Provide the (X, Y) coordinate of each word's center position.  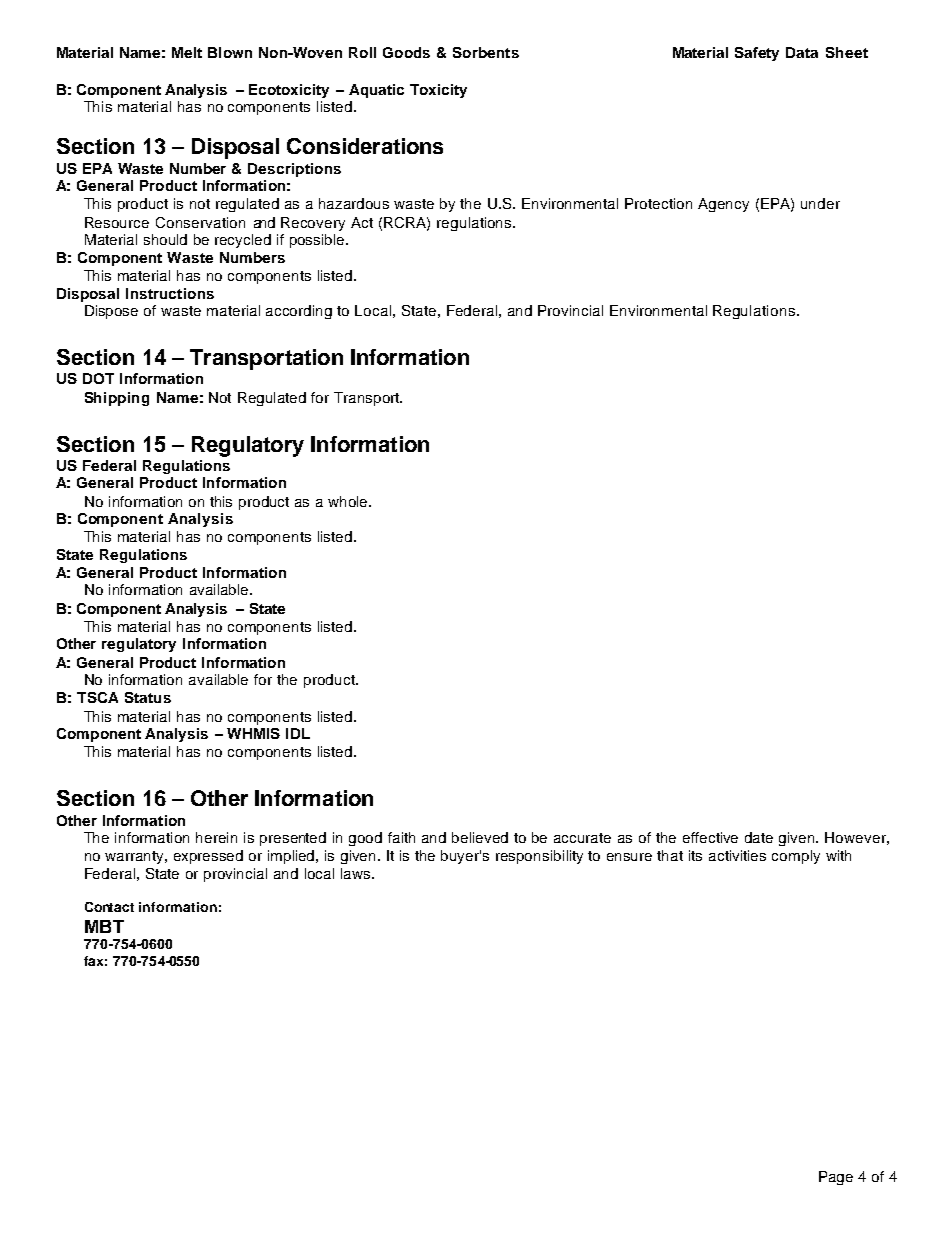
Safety (757, 54)
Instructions (170, 293)
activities (737, 855)
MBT (104, 926)
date (759, 837)
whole (349, 501)
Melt (187, 52)
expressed (208, 857)
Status (148, 697)
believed (480, 837)
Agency (723, 205)
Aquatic (376, 91)
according (299, 312)
